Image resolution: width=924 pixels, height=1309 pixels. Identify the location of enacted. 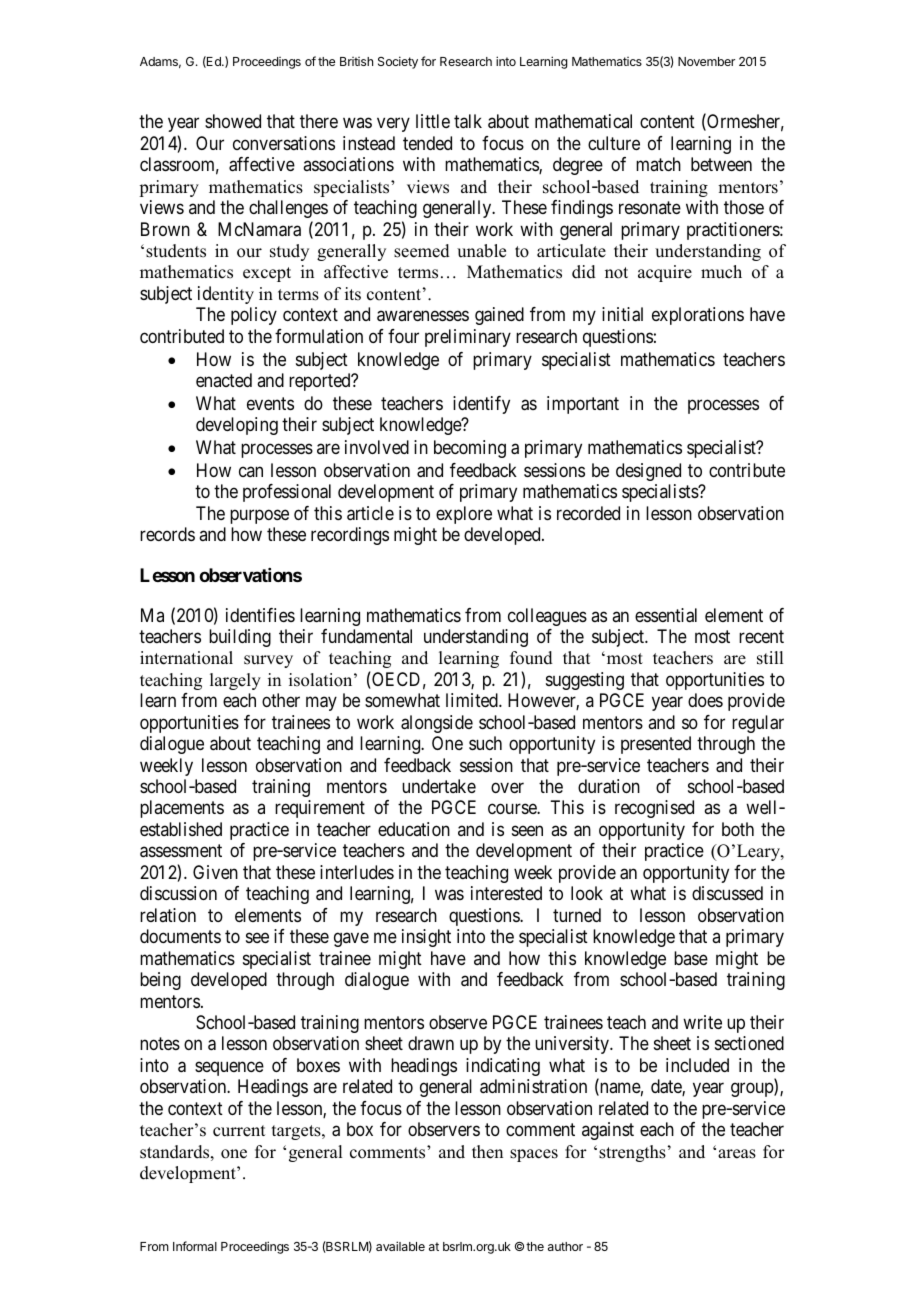
(224, 380).
